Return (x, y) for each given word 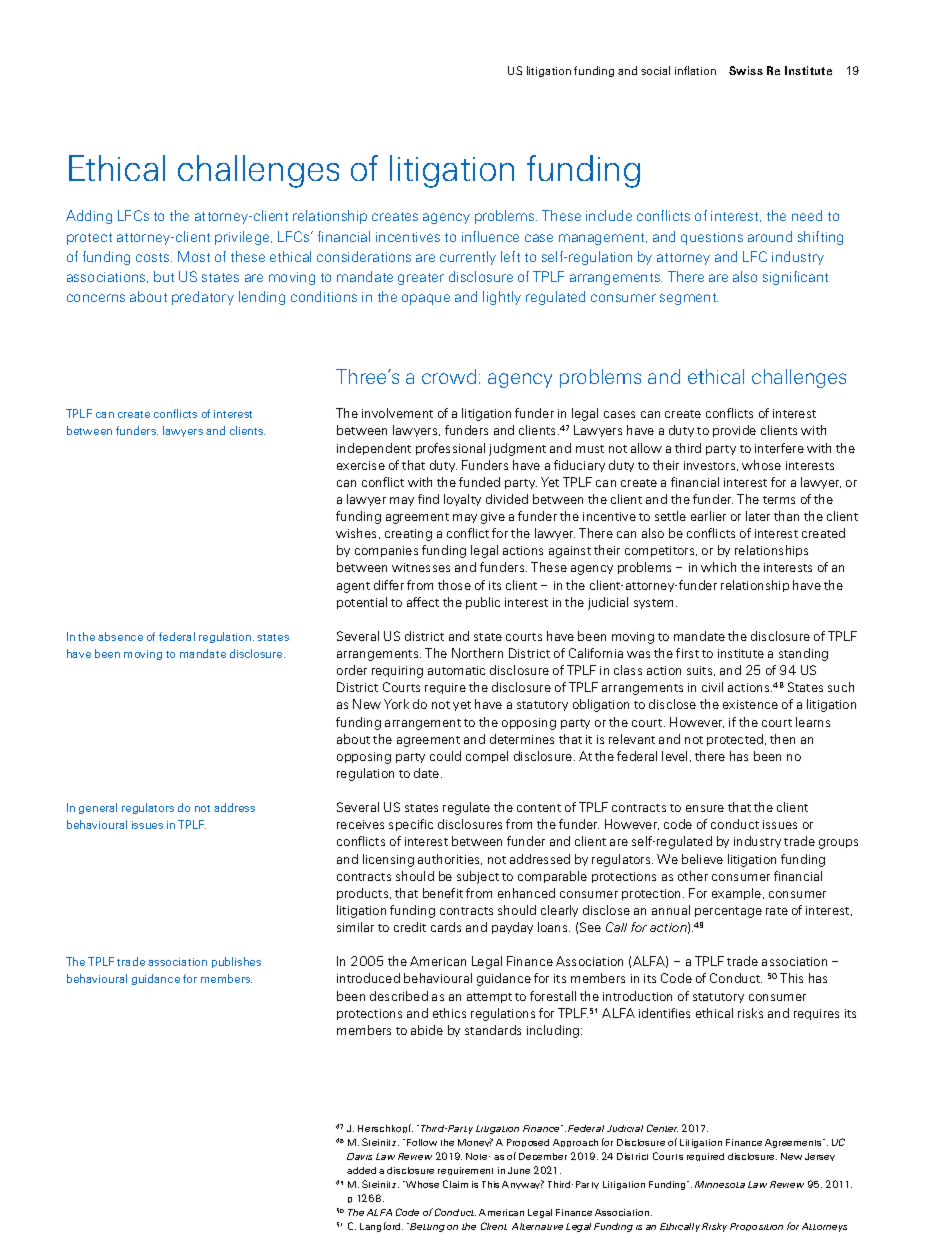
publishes (236, 962)
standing (803, 654)
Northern (477, 653)
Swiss (746, 70)
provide (734, 431)
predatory (203, 298)
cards (446, 927)
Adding (89, 217)
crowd (449, 376)
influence (490, 236)
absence (120, 636)
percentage (728, 912)
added (361, 1170)
